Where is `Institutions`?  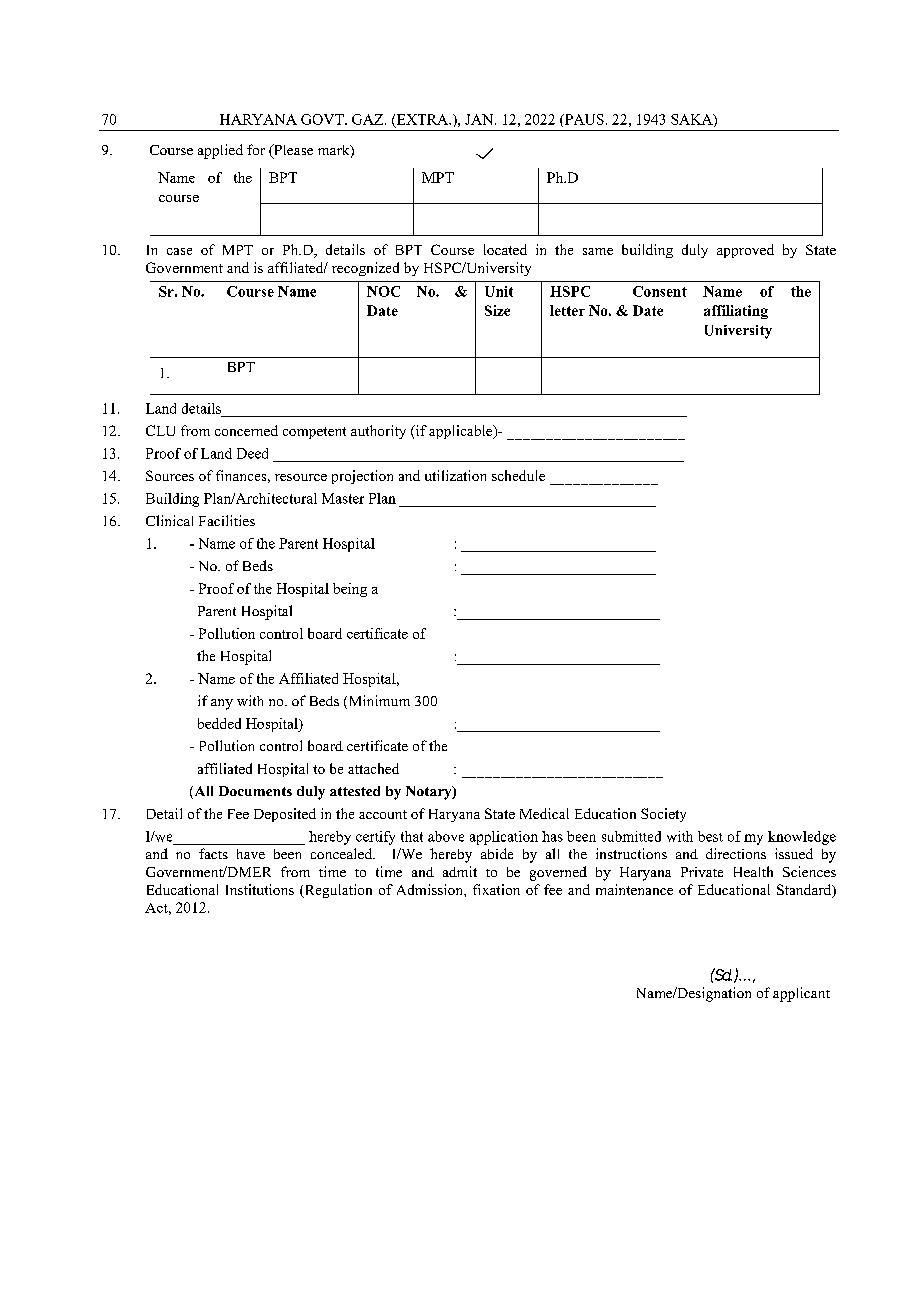
Institutions is located at coordinates (260, 889).
